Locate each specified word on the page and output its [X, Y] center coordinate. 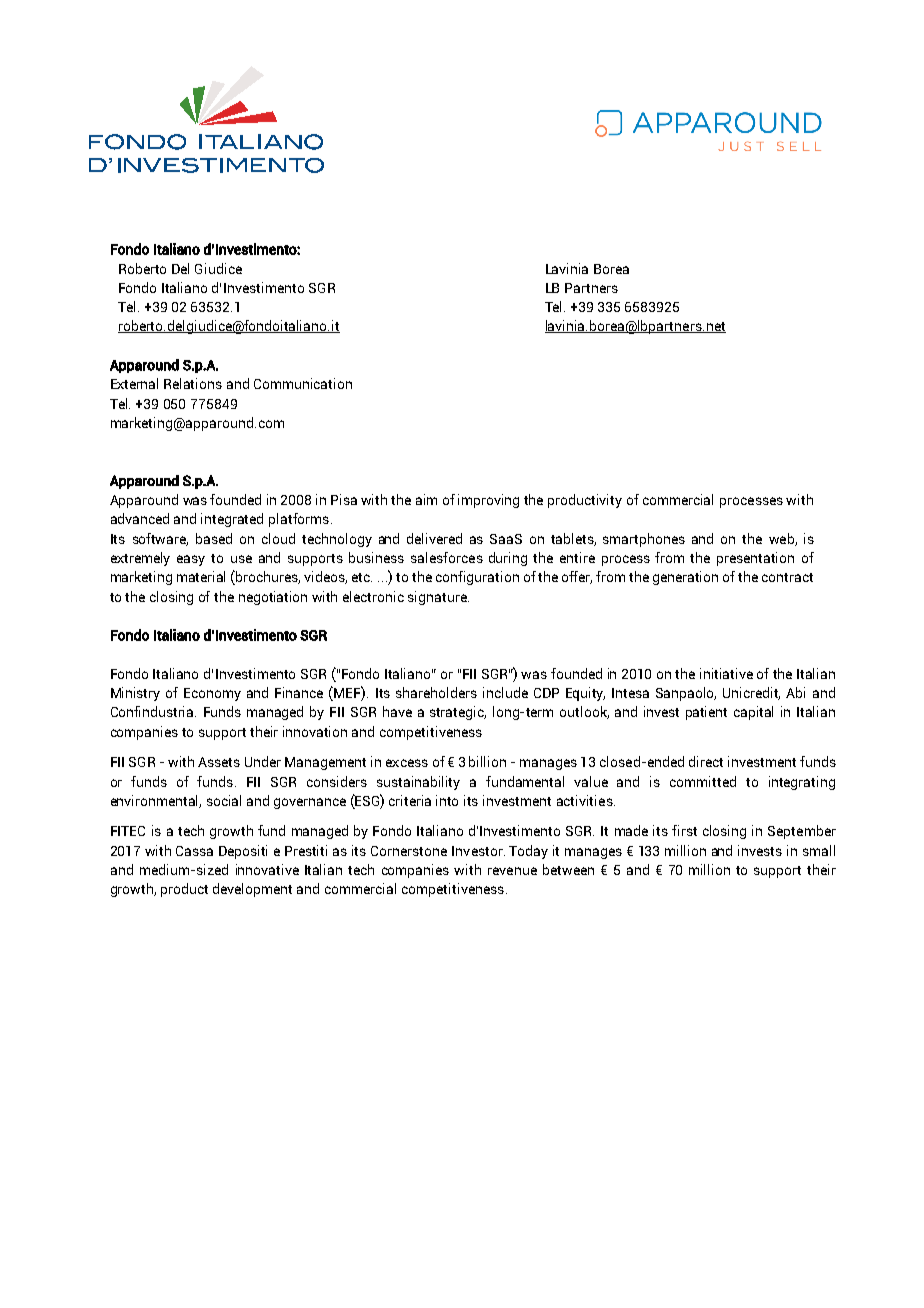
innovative [267, 869]
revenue [512, 871]
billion [487, 761]
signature [438, 598]
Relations [193, 383]
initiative [726, 673]
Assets [219, 762]
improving [488, 501]
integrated [232, 520]
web [782, 539]
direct [706, 761]
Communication [303, 383]
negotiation [273, 598]
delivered [434, 538]
